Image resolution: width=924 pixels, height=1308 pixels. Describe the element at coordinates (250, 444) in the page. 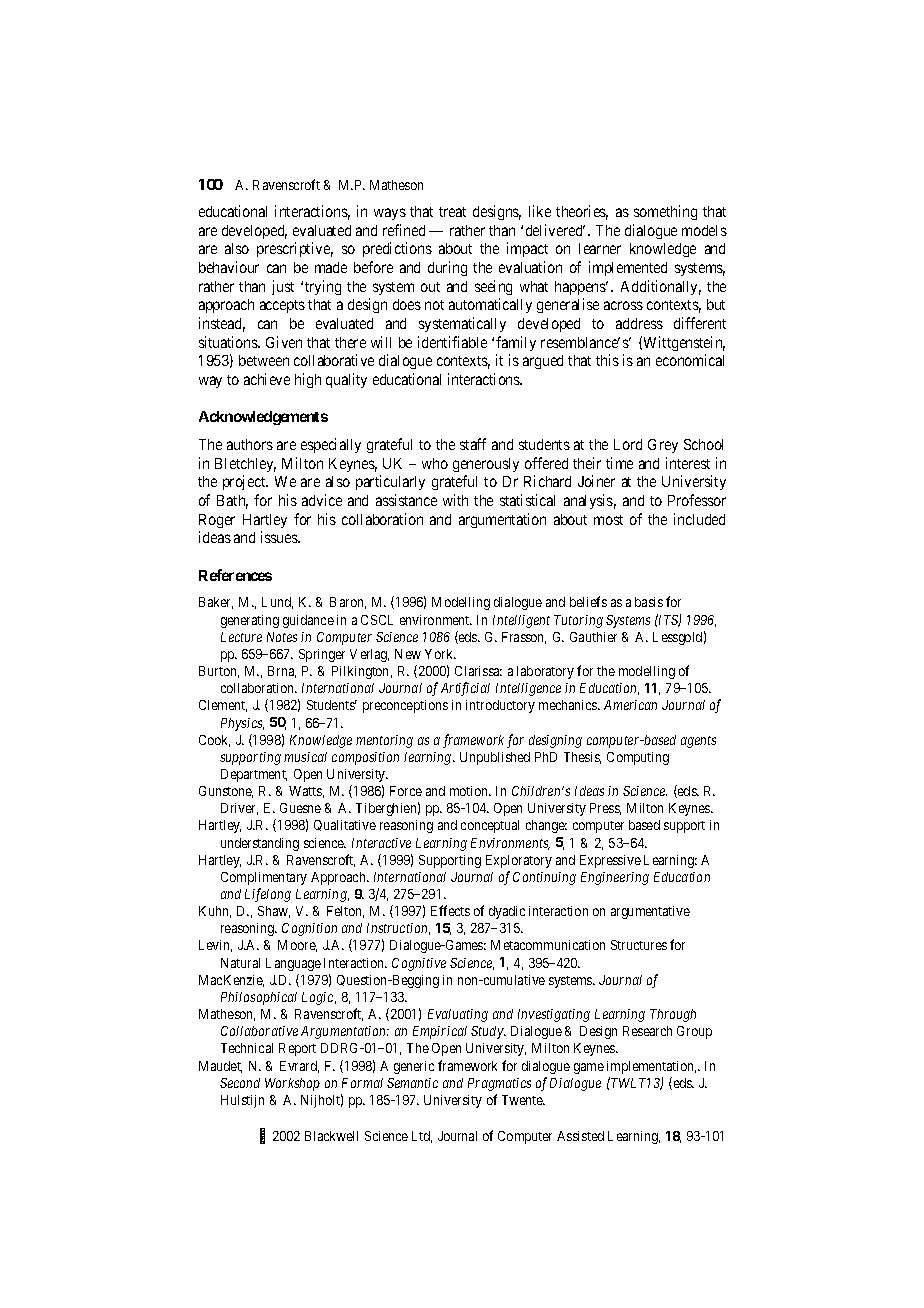

I see `authors` at that location.
